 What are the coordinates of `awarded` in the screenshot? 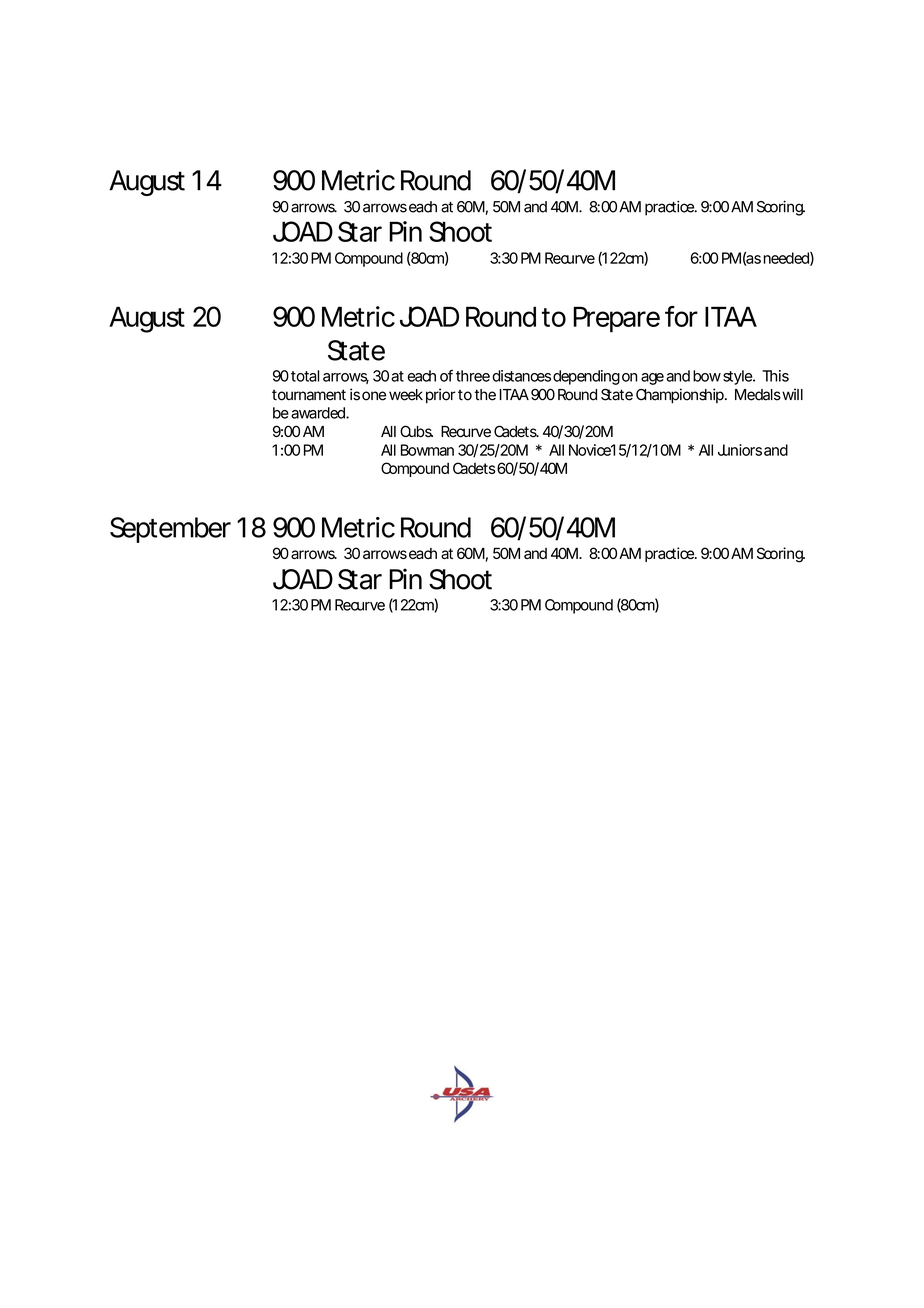 It's located at (319, 413).
